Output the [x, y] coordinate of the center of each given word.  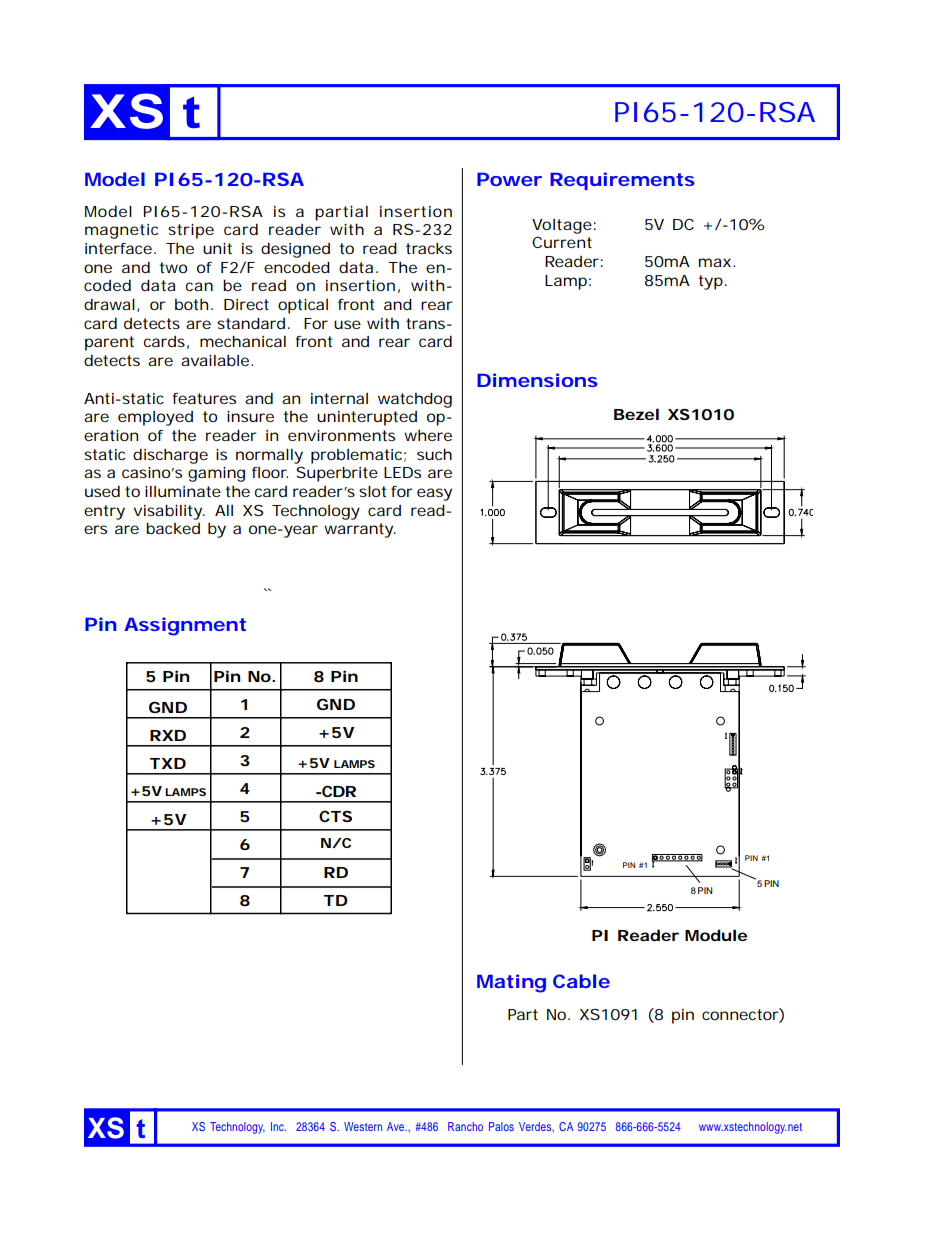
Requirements [622, 181]
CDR [338, 791]
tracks [429, 248]
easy [434, 494]
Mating [511, 983]
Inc [278, 1126]
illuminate [183, 491]
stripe [191, 231]
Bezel [636, 414]
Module [716, 935]
